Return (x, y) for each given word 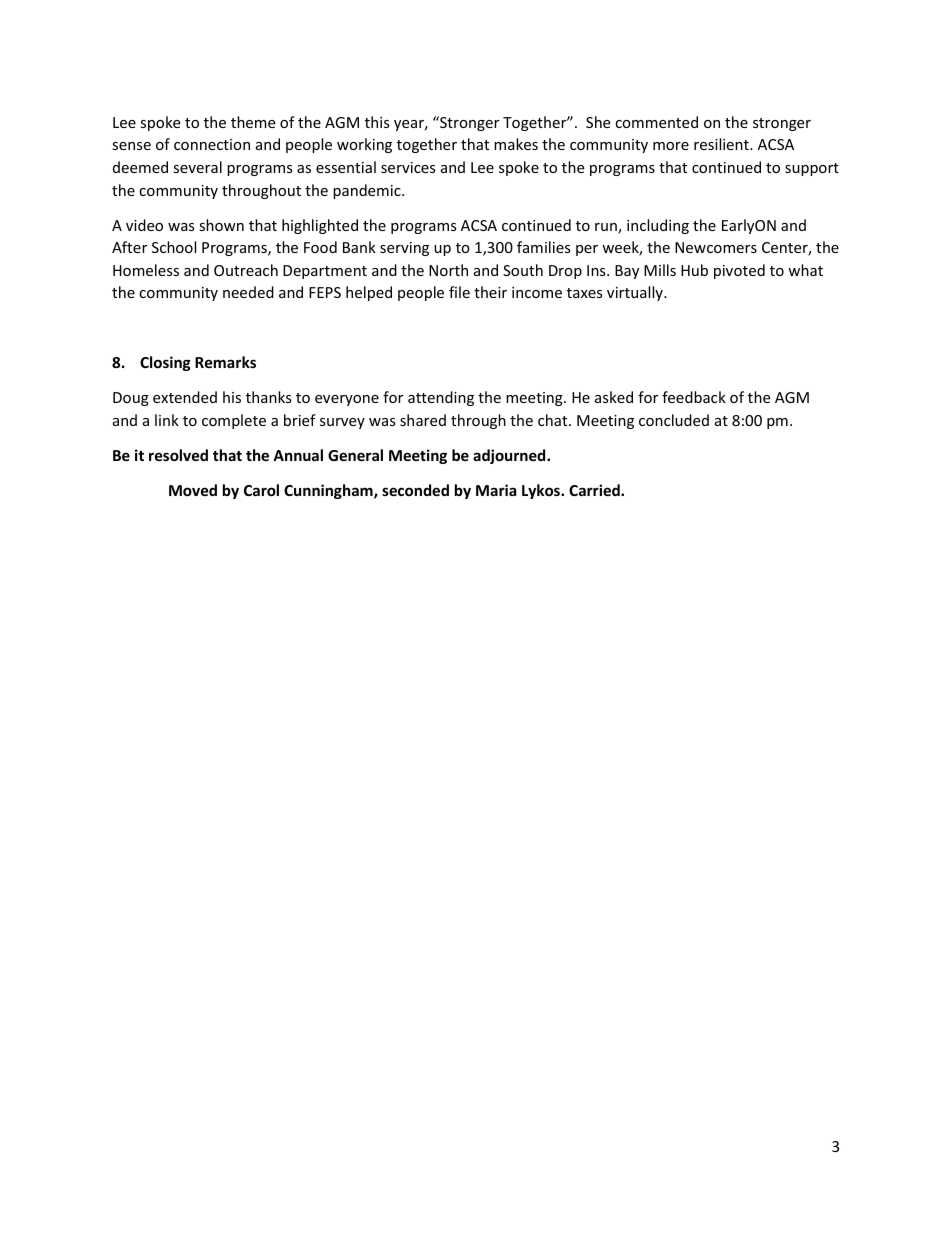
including (658, 226)
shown (221, 225)
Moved (193, 490)
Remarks (225, 362)
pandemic (368, 191)
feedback (694, 397)
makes (516, 144)
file (459, 292)
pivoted (739, 271)
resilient (722, 144)
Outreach (246, 270)
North (448, 270)
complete (234, 421)
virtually (636, 293)
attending (441, 398)
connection (212, 144)
